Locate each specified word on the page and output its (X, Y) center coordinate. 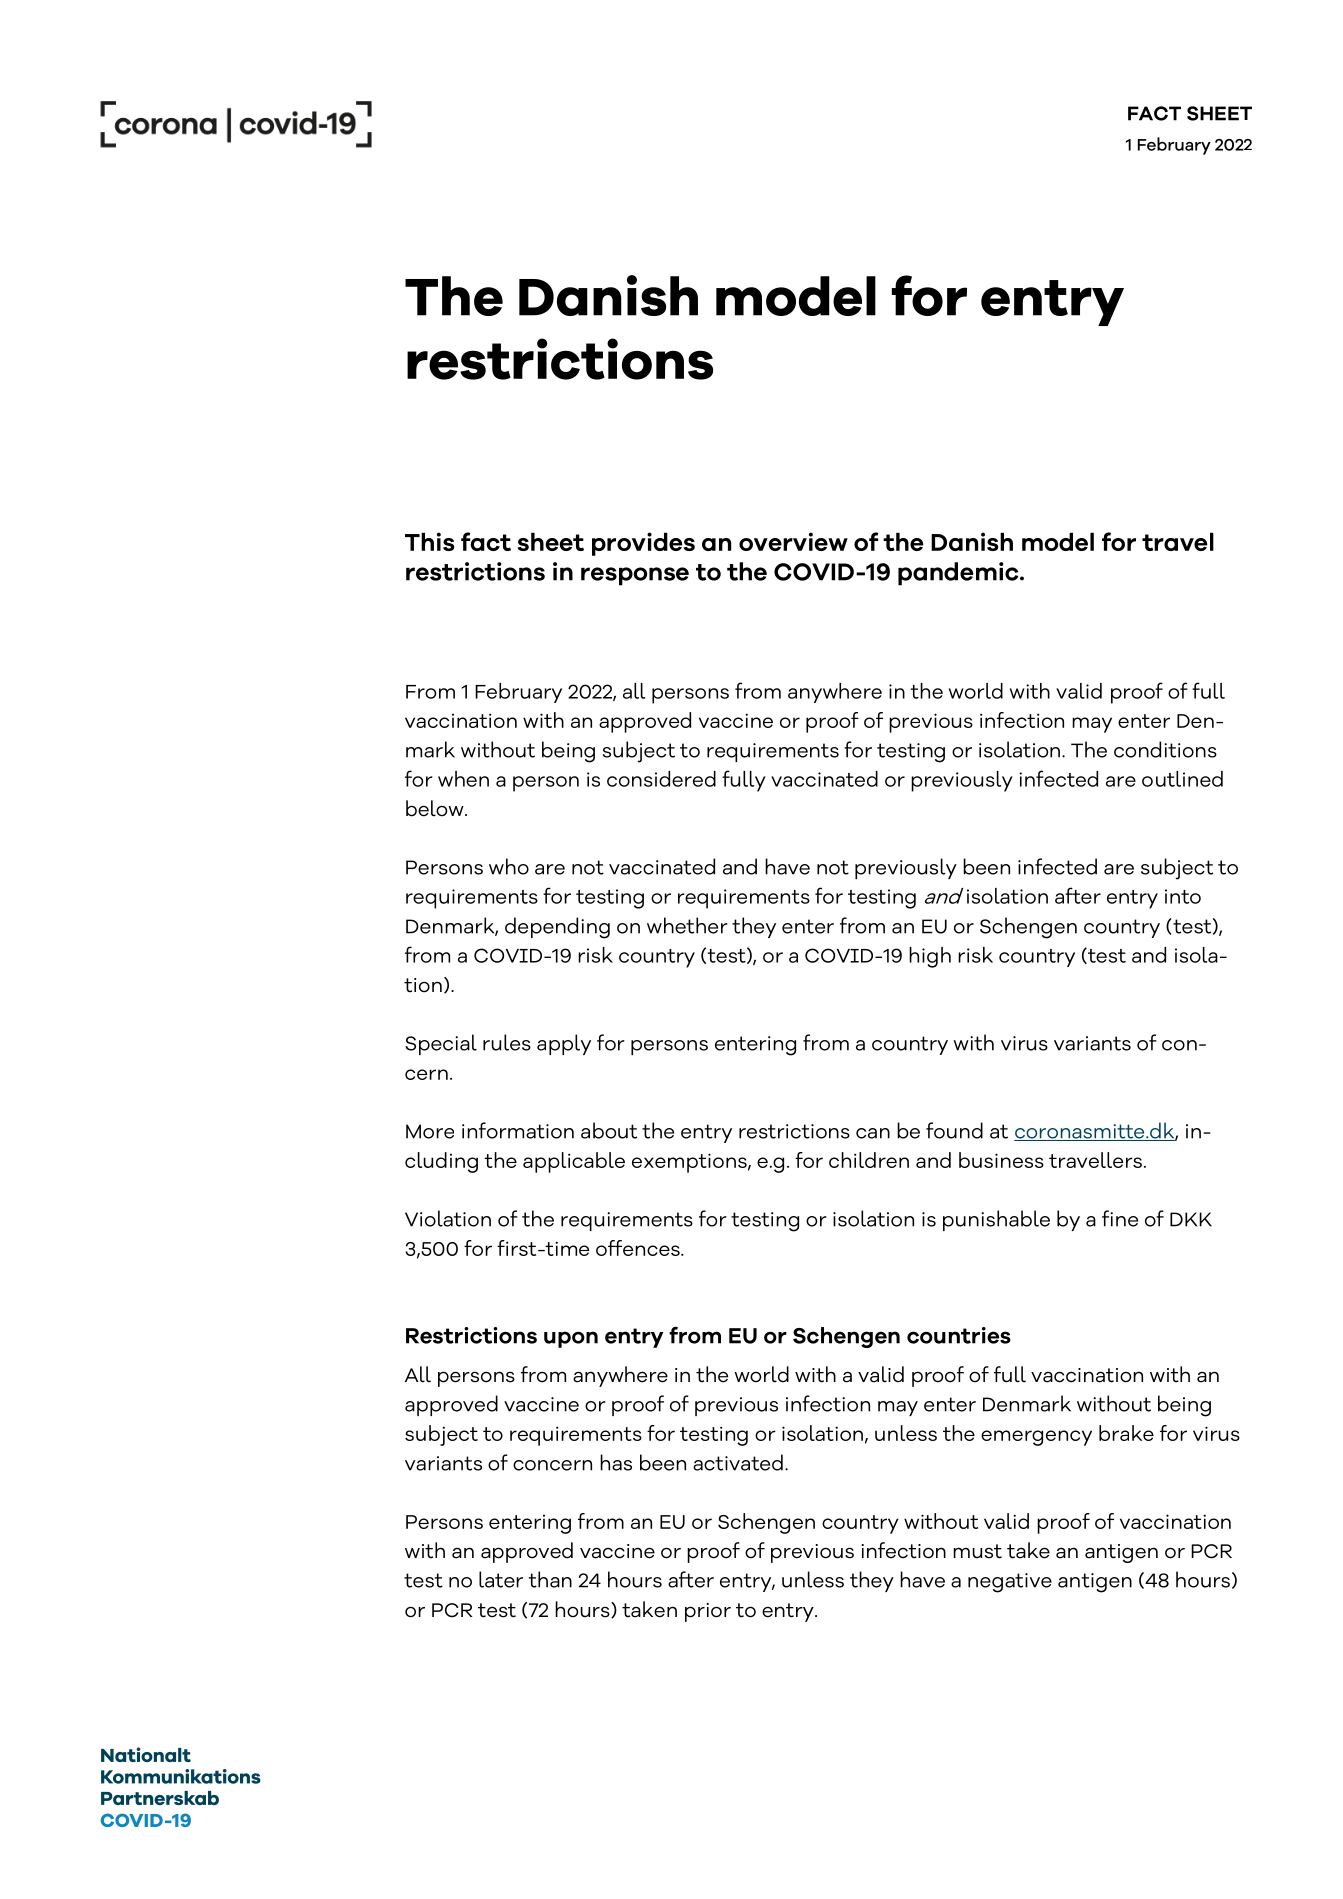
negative (1010, 1583)
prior (708, 1612)
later (501, 1579)
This (429, 541)
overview (793, 541)
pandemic (959, 574)
